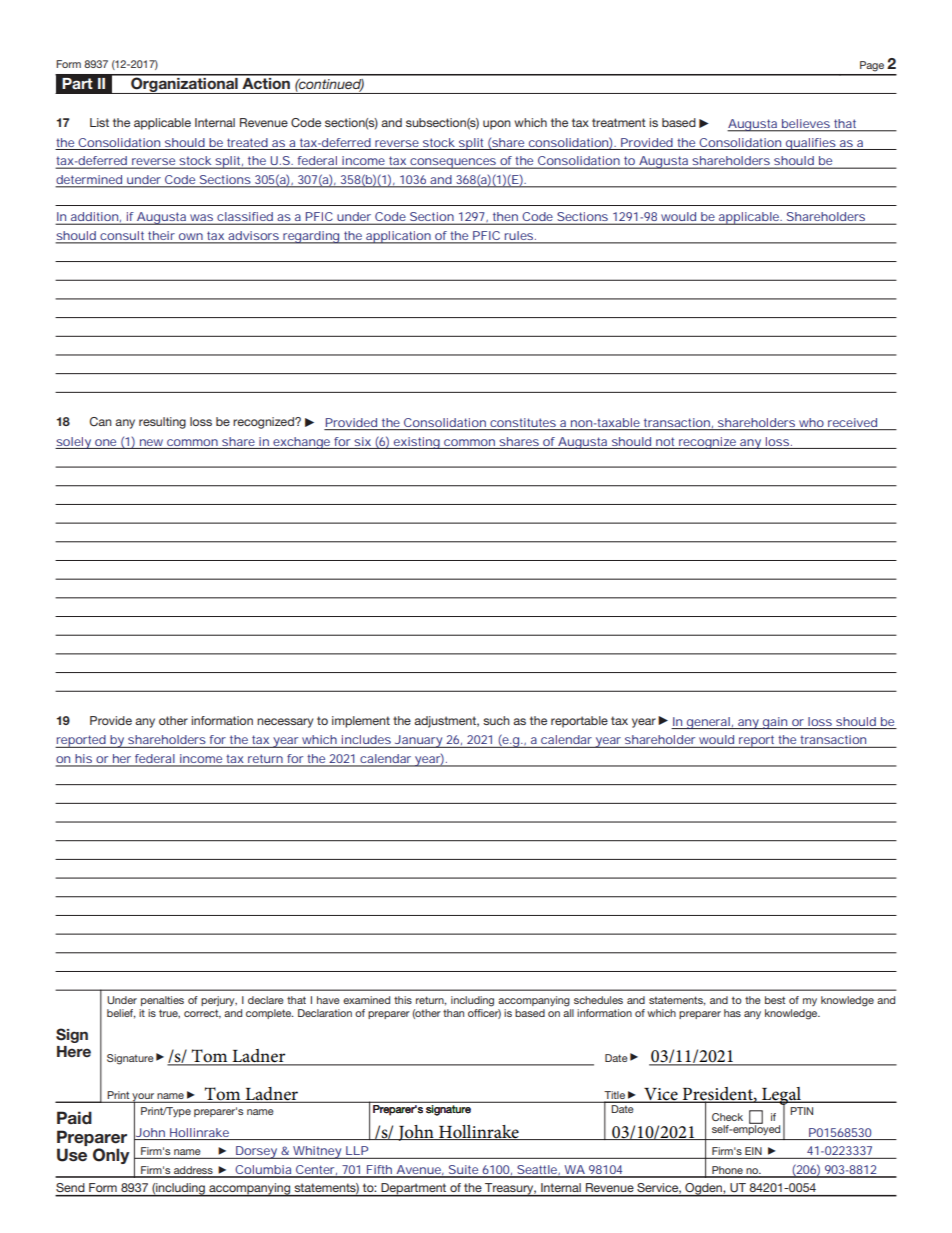 The width and height of the document is (952, 1233). Describe the element at coordinates (811, 422) in the document. I see `who` at that location.
